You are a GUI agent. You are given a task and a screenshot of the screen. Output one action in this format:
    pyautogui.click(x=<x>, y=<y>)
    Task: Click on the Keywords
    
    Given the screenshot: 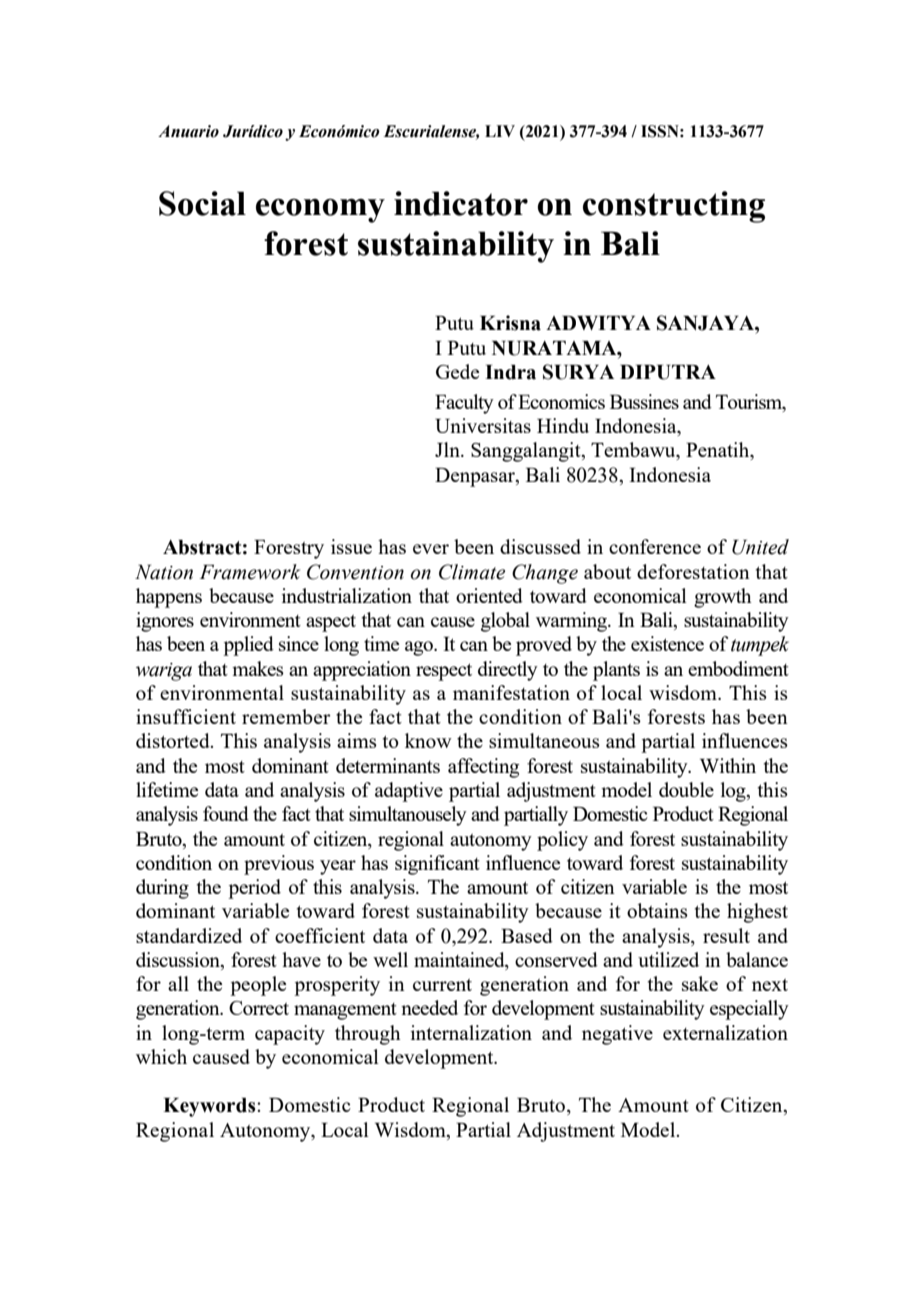 What is the action you would take?
    pyautogui.click(x=210, y=1107)
